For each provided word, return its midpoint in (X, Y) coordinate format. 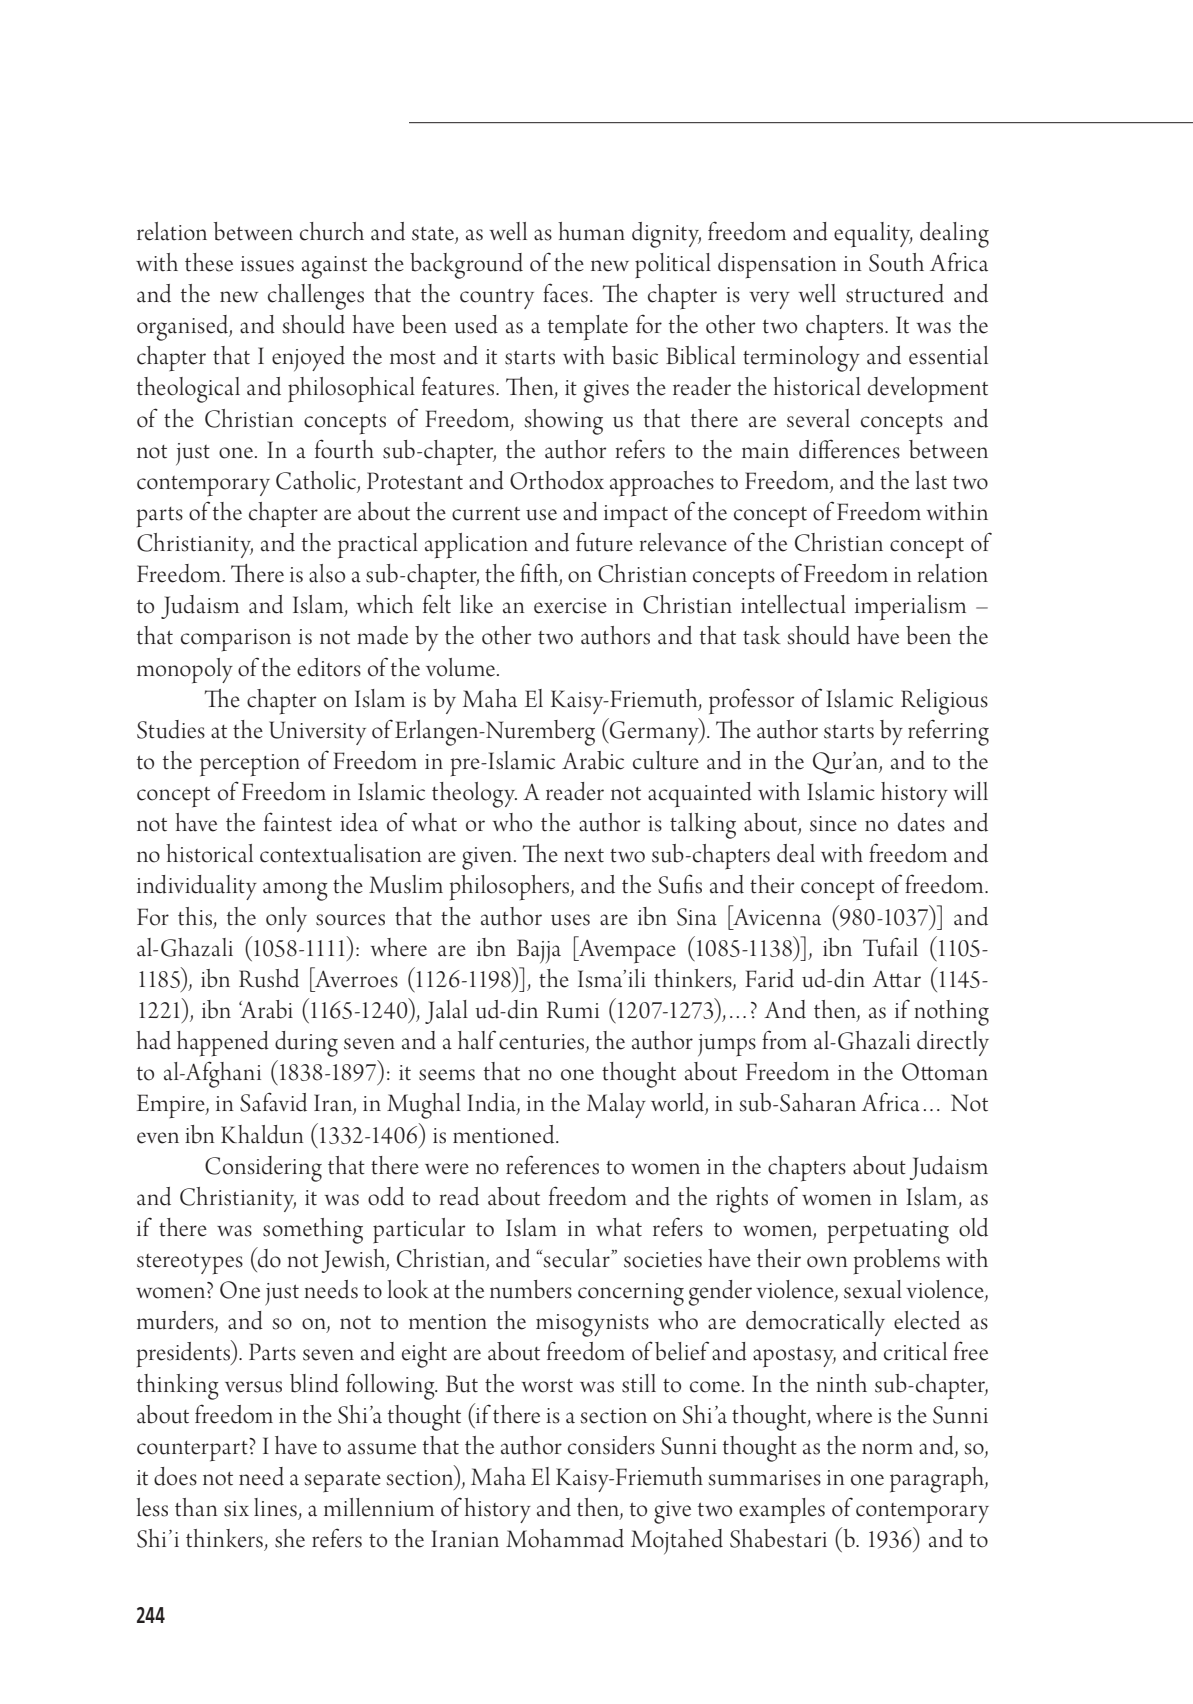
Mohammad (565, 1538)
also (327, 573)
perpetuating (888, 1232)
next (584, 855)
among (295, 891)
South (896, 262)
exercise (570, 606)
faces (565, 293)
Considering (263, 1169)
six (236, 1509)
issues (267, 264)
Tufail (890, 947)
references (552, 1165)
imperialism (910, 608)
